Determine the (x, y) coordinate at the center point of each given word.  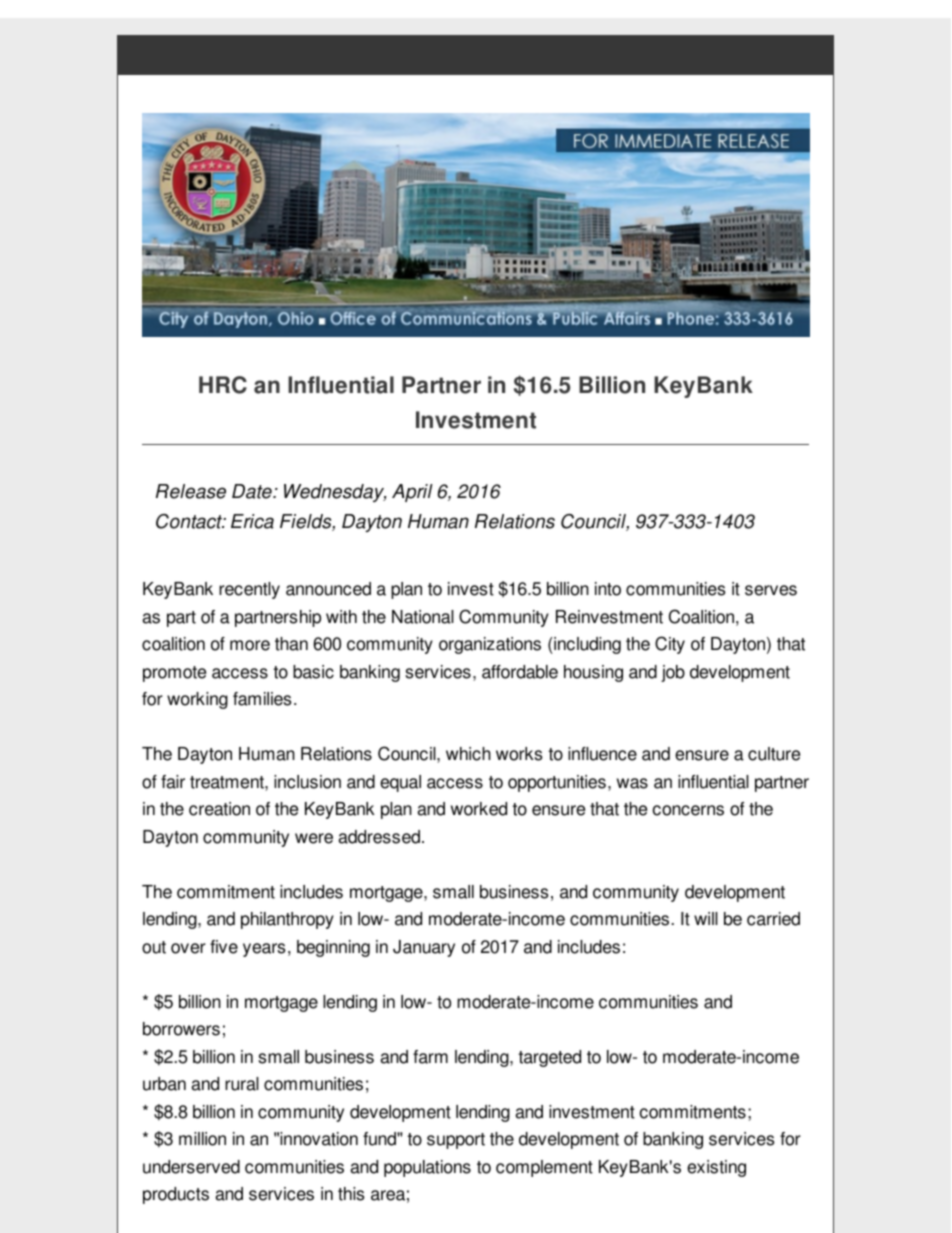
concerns (688, 810)
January (424, 948)
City (670, 645)
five (224, 947)
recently (249, 590)
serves (771, 590)
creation (219, 809)
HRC (223, 385)
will (706, 918)
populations (427, 1168)
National (423, 617)
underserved (191, 1167)
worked (479, 809)
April (412, 493)
